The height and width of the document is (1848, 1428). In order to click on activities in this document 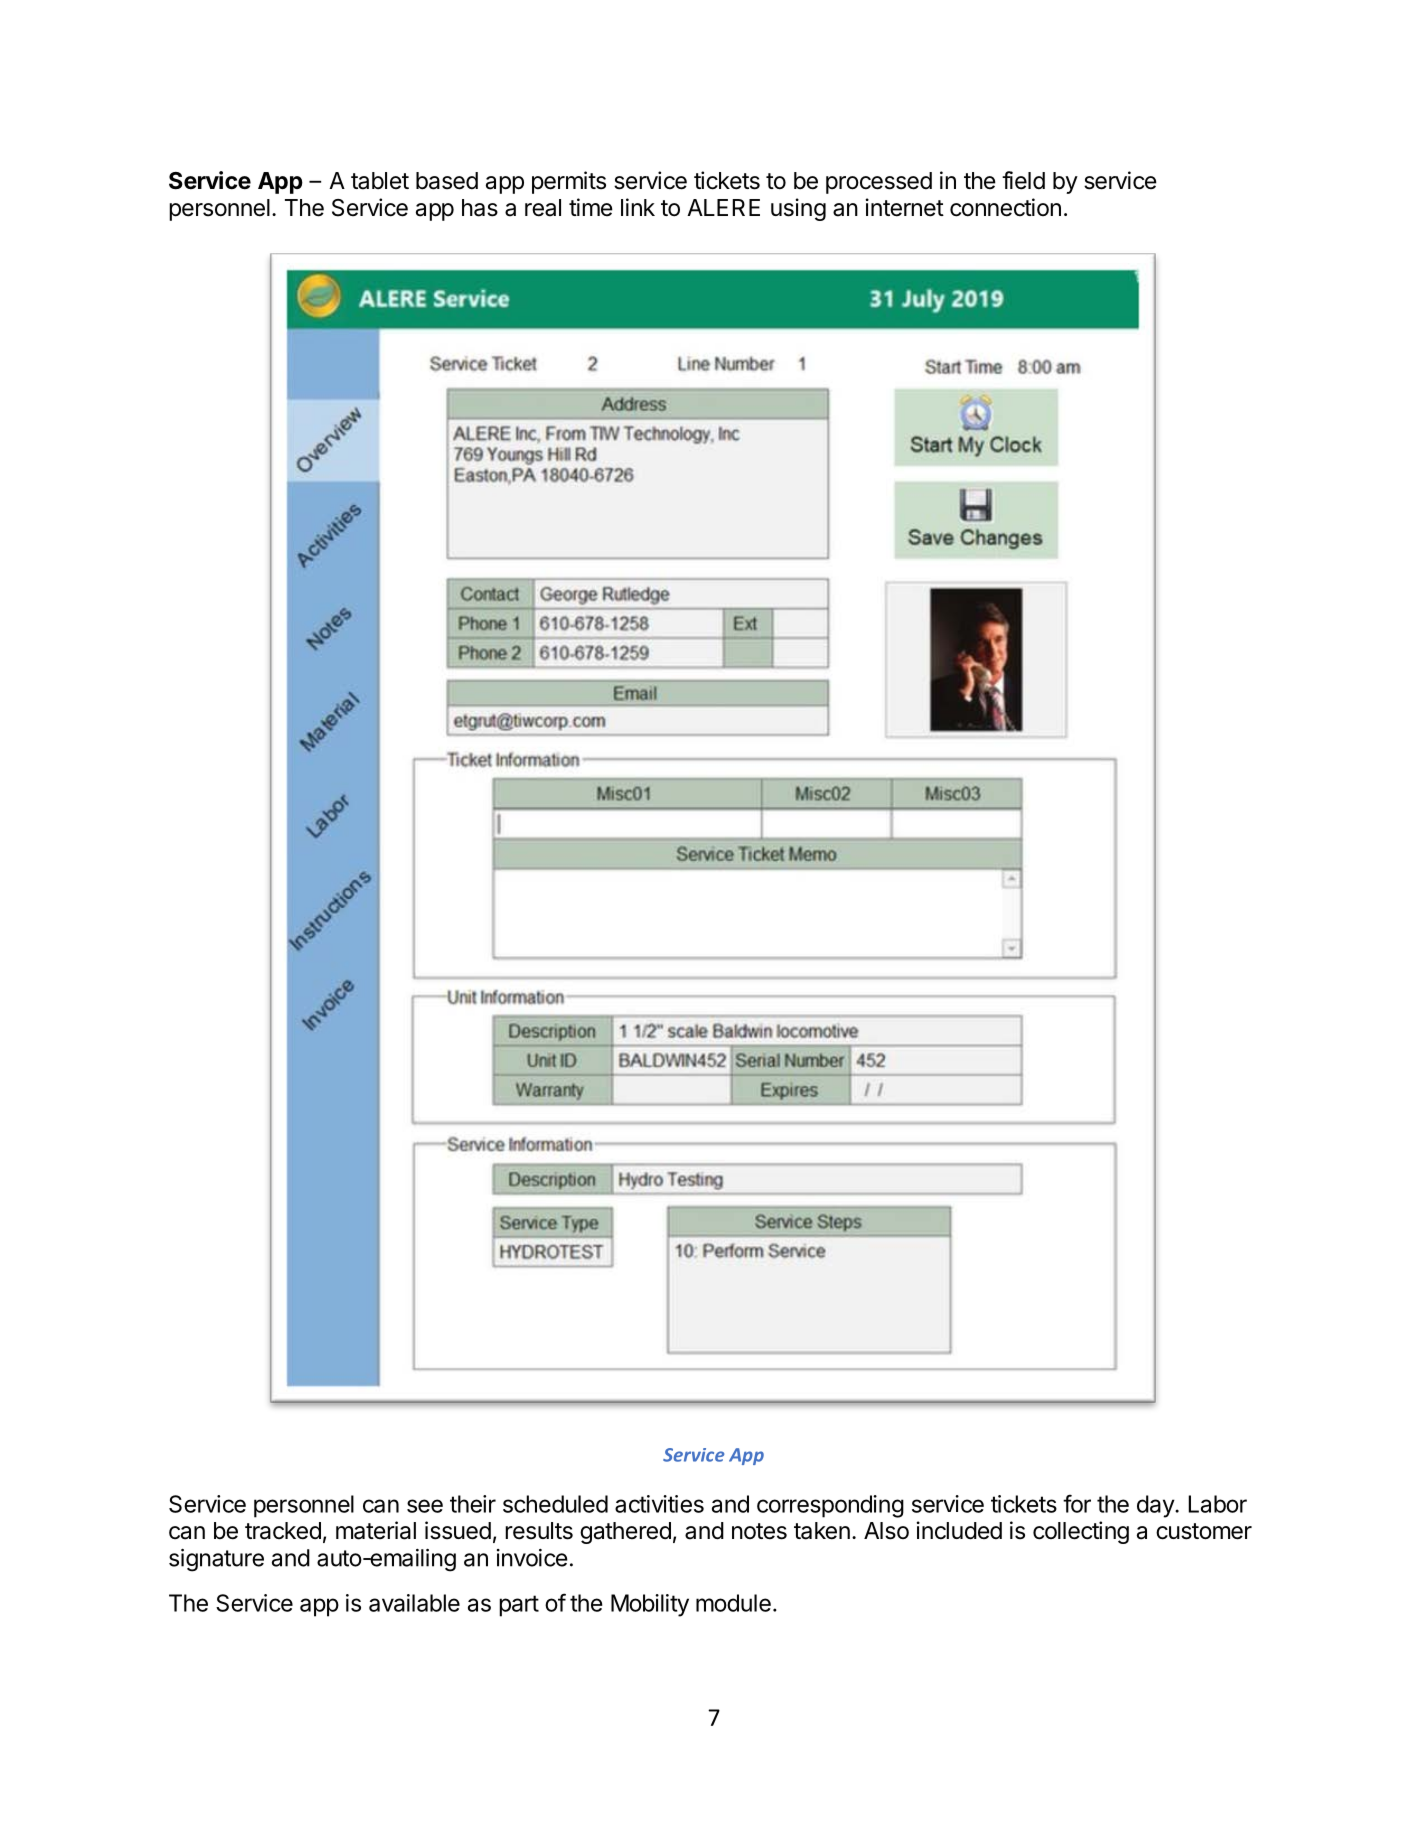, I will do `click(659, 1504)`.
